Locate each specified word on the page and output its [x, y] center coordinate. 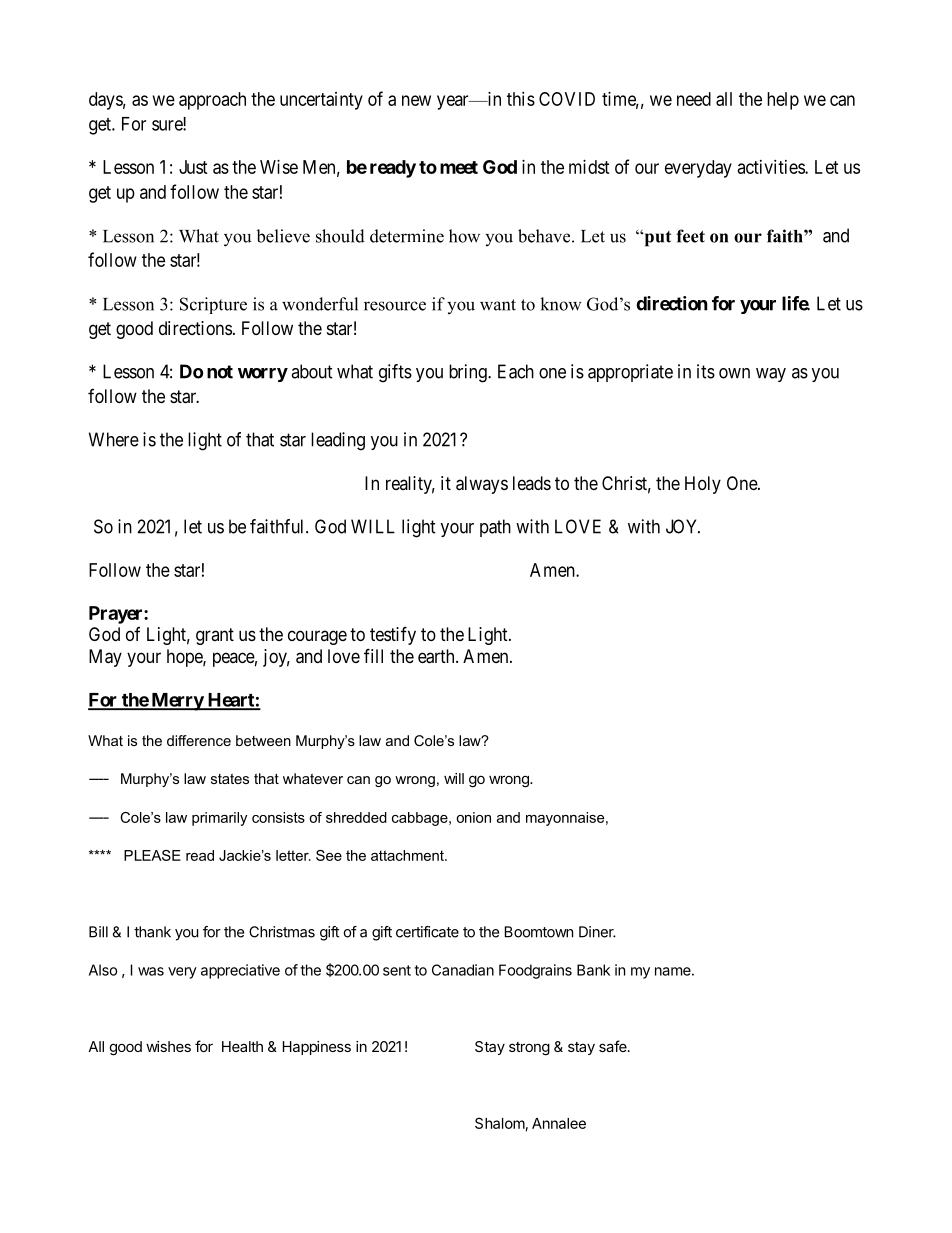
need [694, 99]
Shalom [500, 1123]
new [416, 100]
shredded [356, 817]
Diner [597, 932]
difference [199, 740]
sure [168, 125]
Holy [703, 485]
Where [114, 439]
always [482, 485]
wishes [168, 1046]
